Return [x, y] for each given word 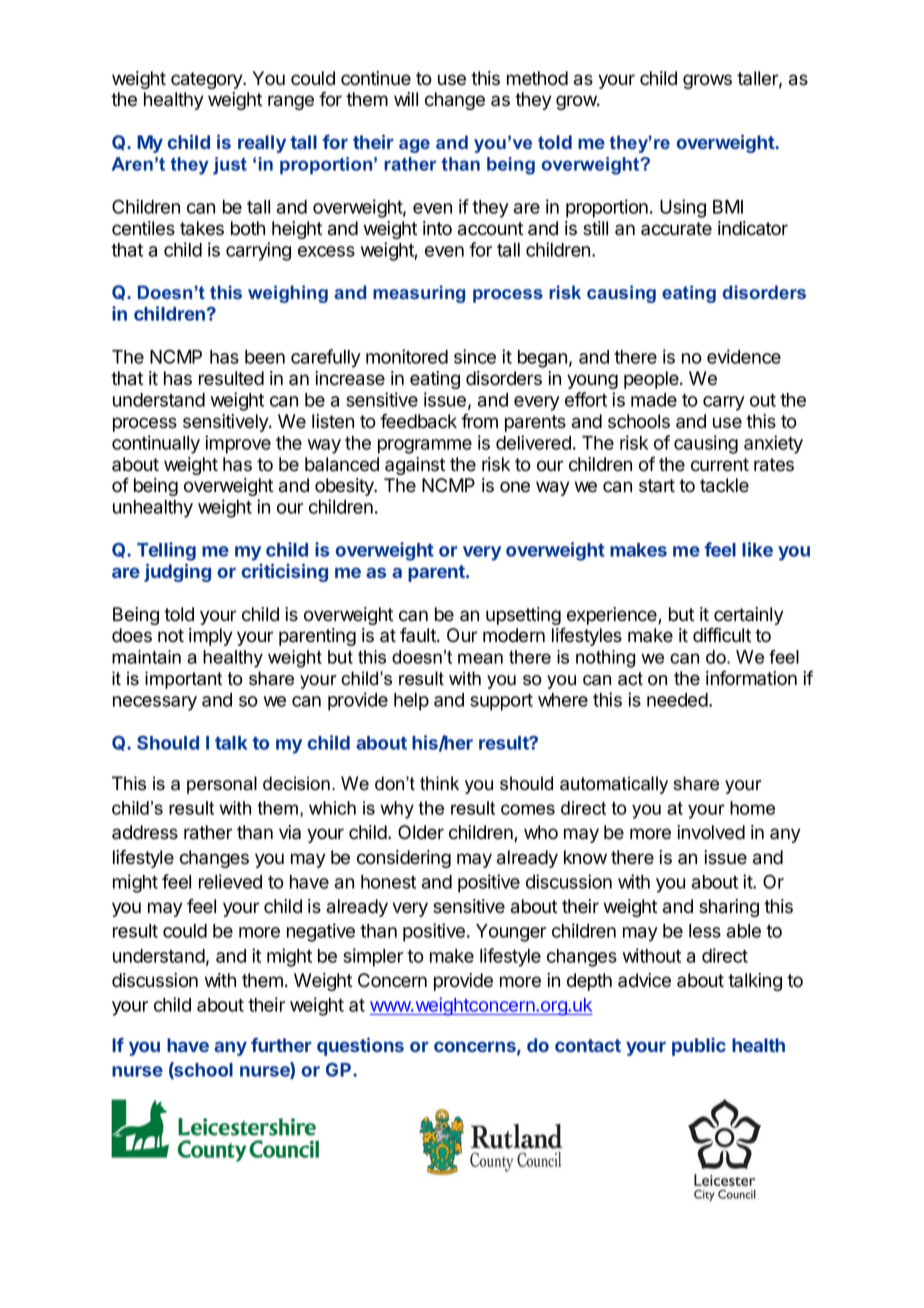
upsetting [523, 616]
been [265, 357]
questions [360, 1046]
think [439, 783]
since [475, 356]
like [757, 549]
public [699, 1047]
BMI [728, 207]
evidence [744, 356]
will [406, 99]
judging [177, 572]
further [281, 1045]
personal [222, 785]
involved [711, 832]
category [208, 80]
